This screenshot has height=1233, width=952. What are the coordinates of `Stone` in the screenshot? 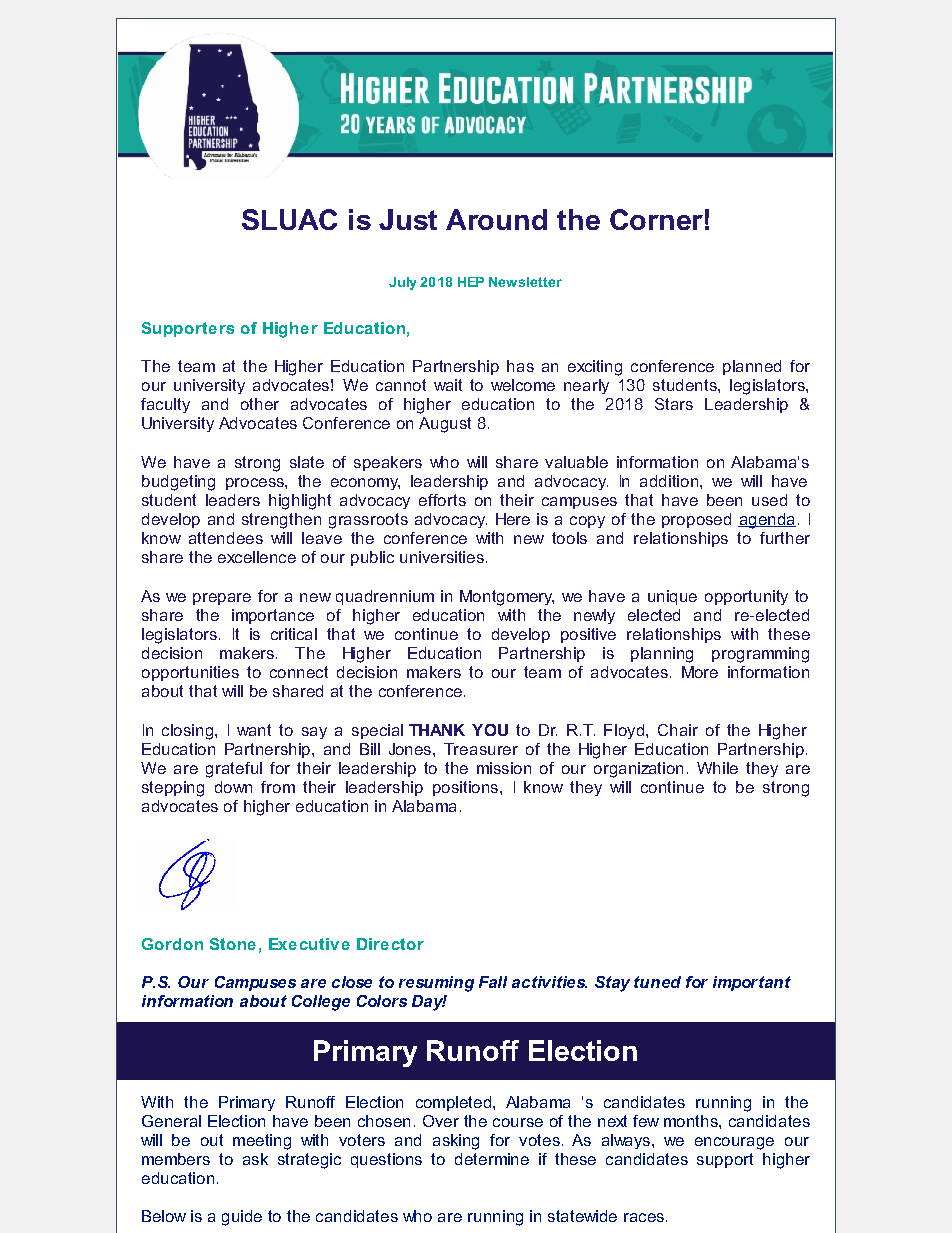 It's located at (233, 944).
